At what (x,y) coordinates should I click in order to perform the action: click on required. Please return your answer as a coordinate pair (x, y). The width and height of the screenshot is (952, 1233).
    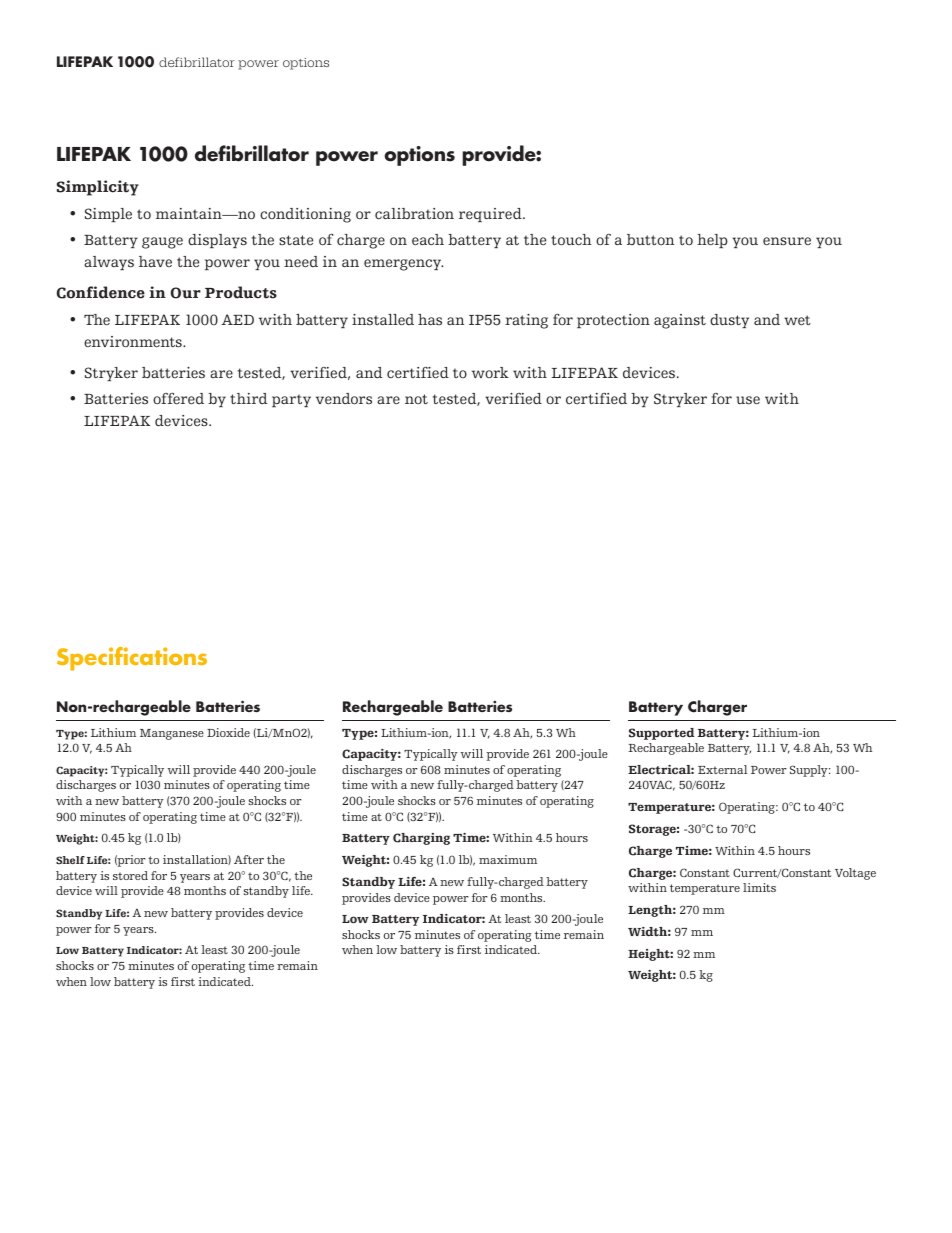
    Looking at the image, I should click on (491, 215).
